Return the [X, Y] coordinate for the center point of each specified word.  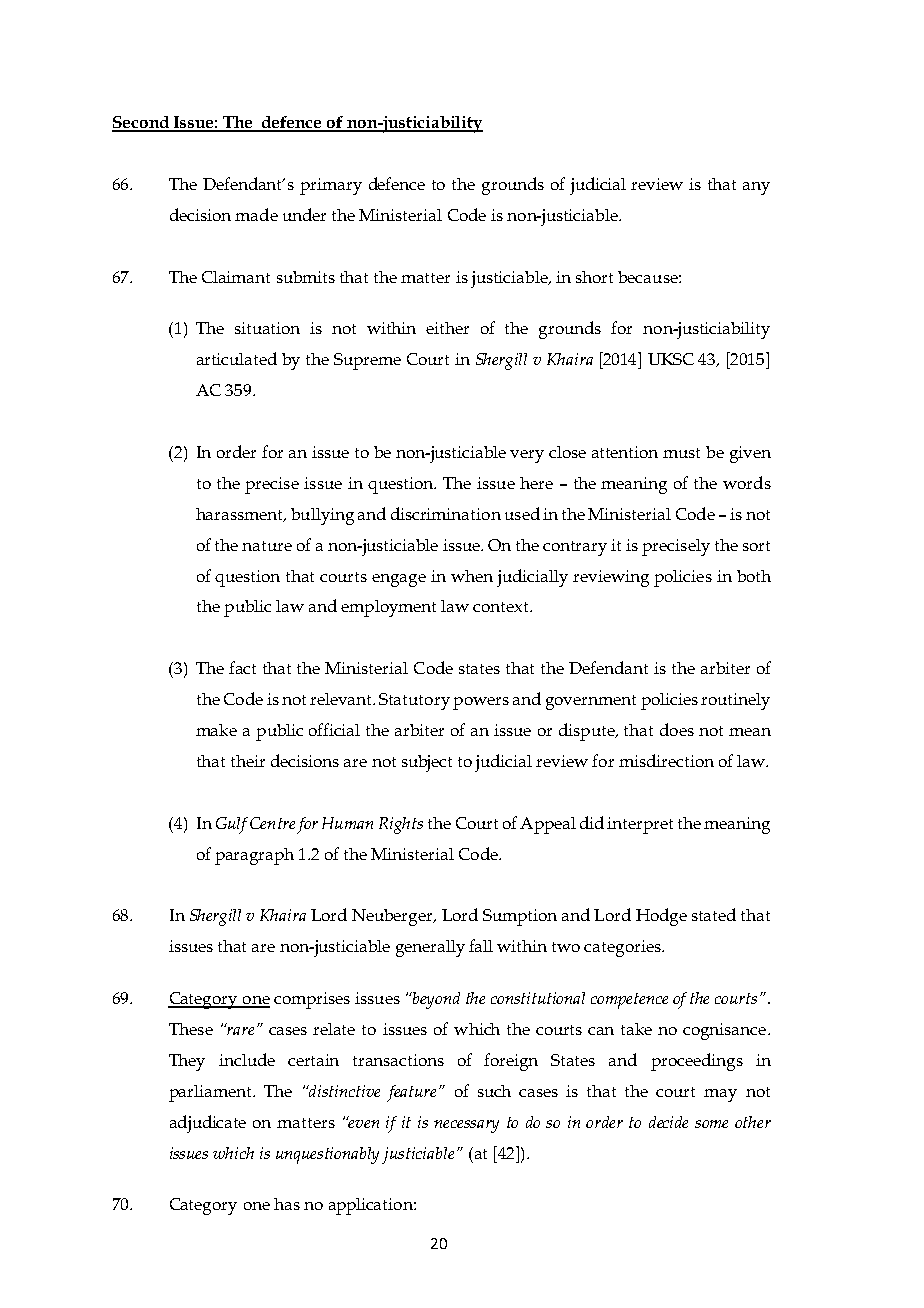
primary [331, 186]
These [191, 1029]
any [756, 188]
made [256, 214]
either [447, 328]
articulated [237, 358]
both [754, 576]
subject [427, 763]
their [248, 761]
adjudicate [208, 1124]
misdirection [666, 760]
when [472, 576]
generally [430, 948]
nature [267, 546]
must [681, 453]
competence [629, 1001]
